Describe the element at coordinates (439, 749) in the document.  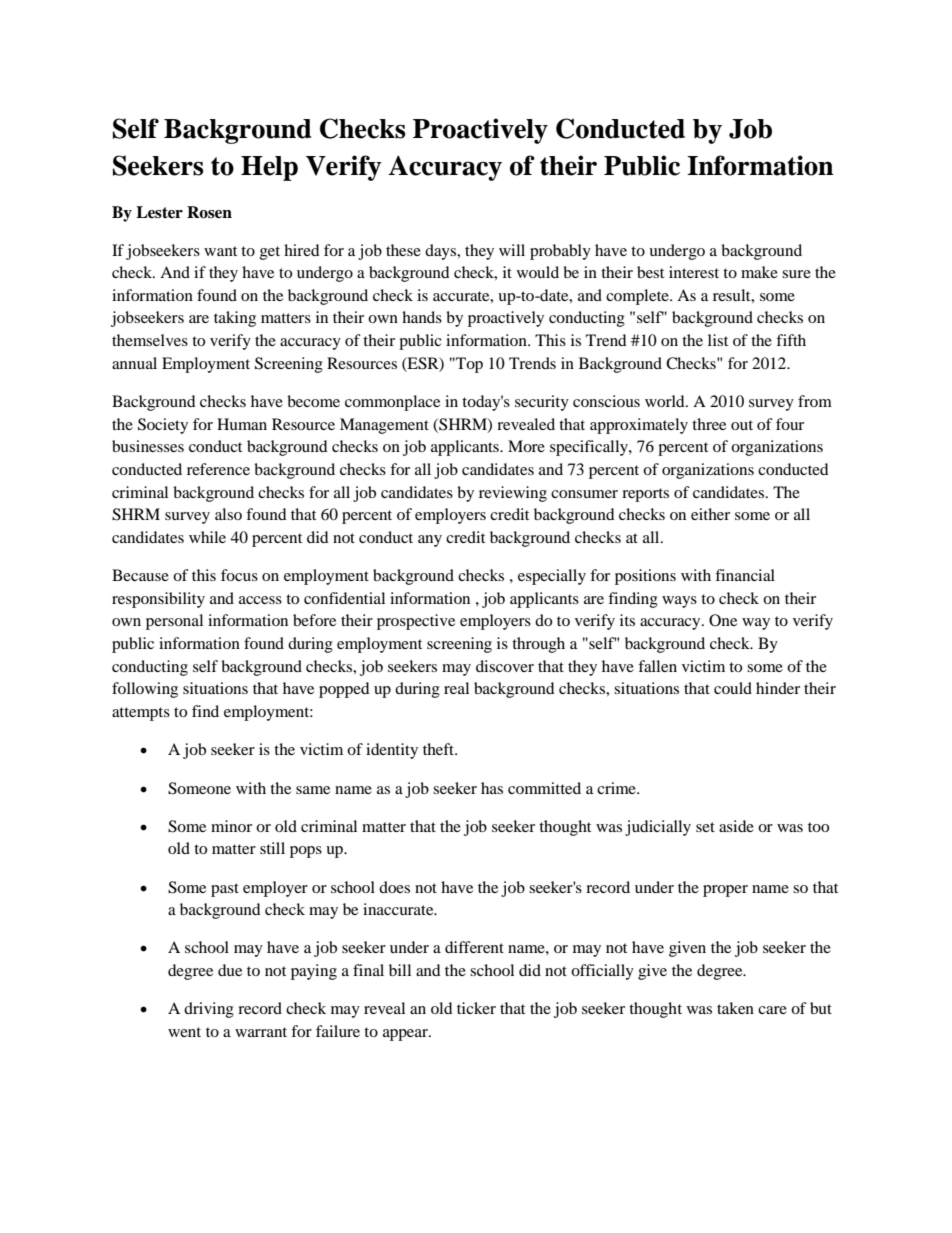
I see `theft` at that location.
